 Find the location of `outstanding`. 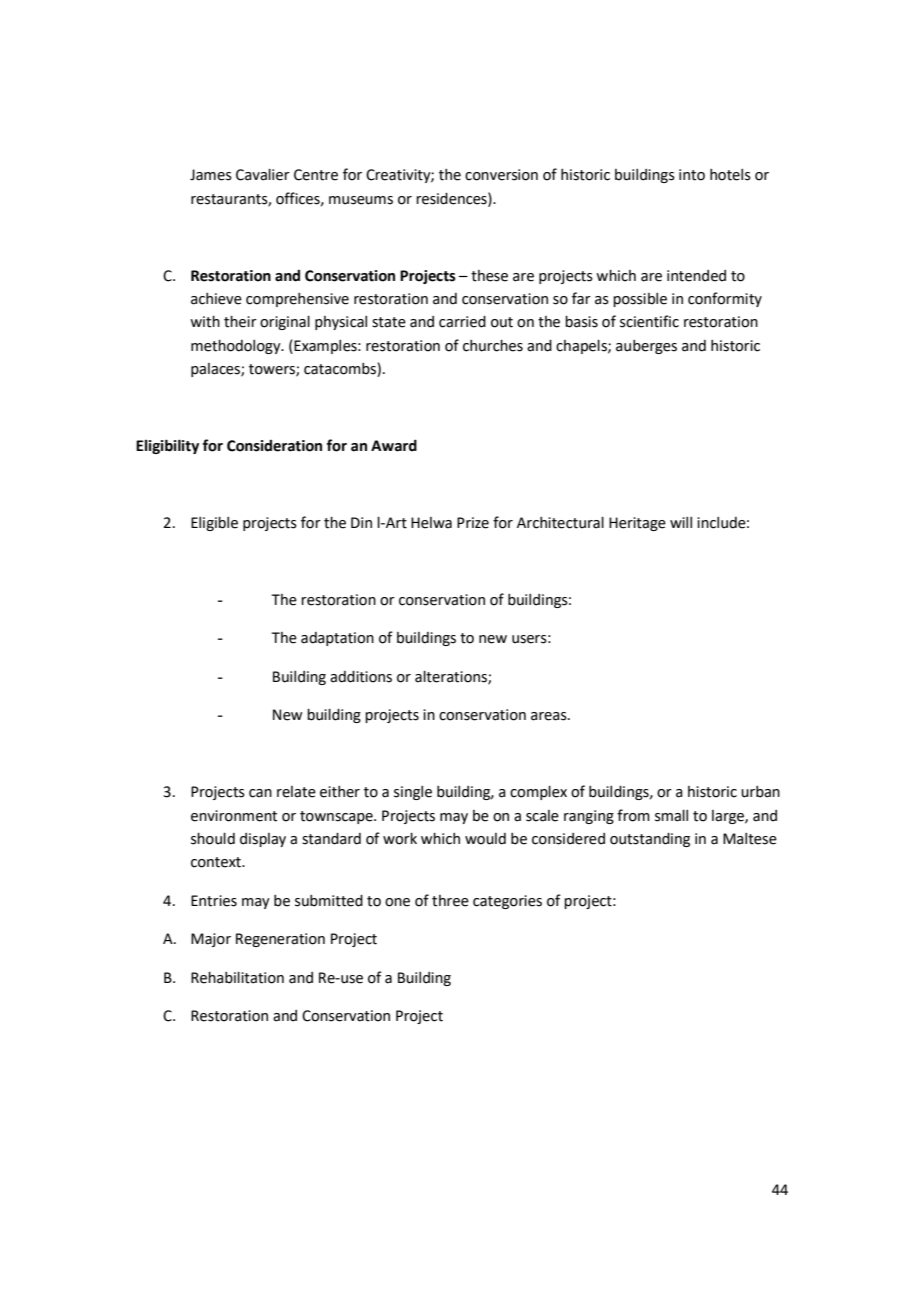

outstanding is located at coordinates (650, 840).
